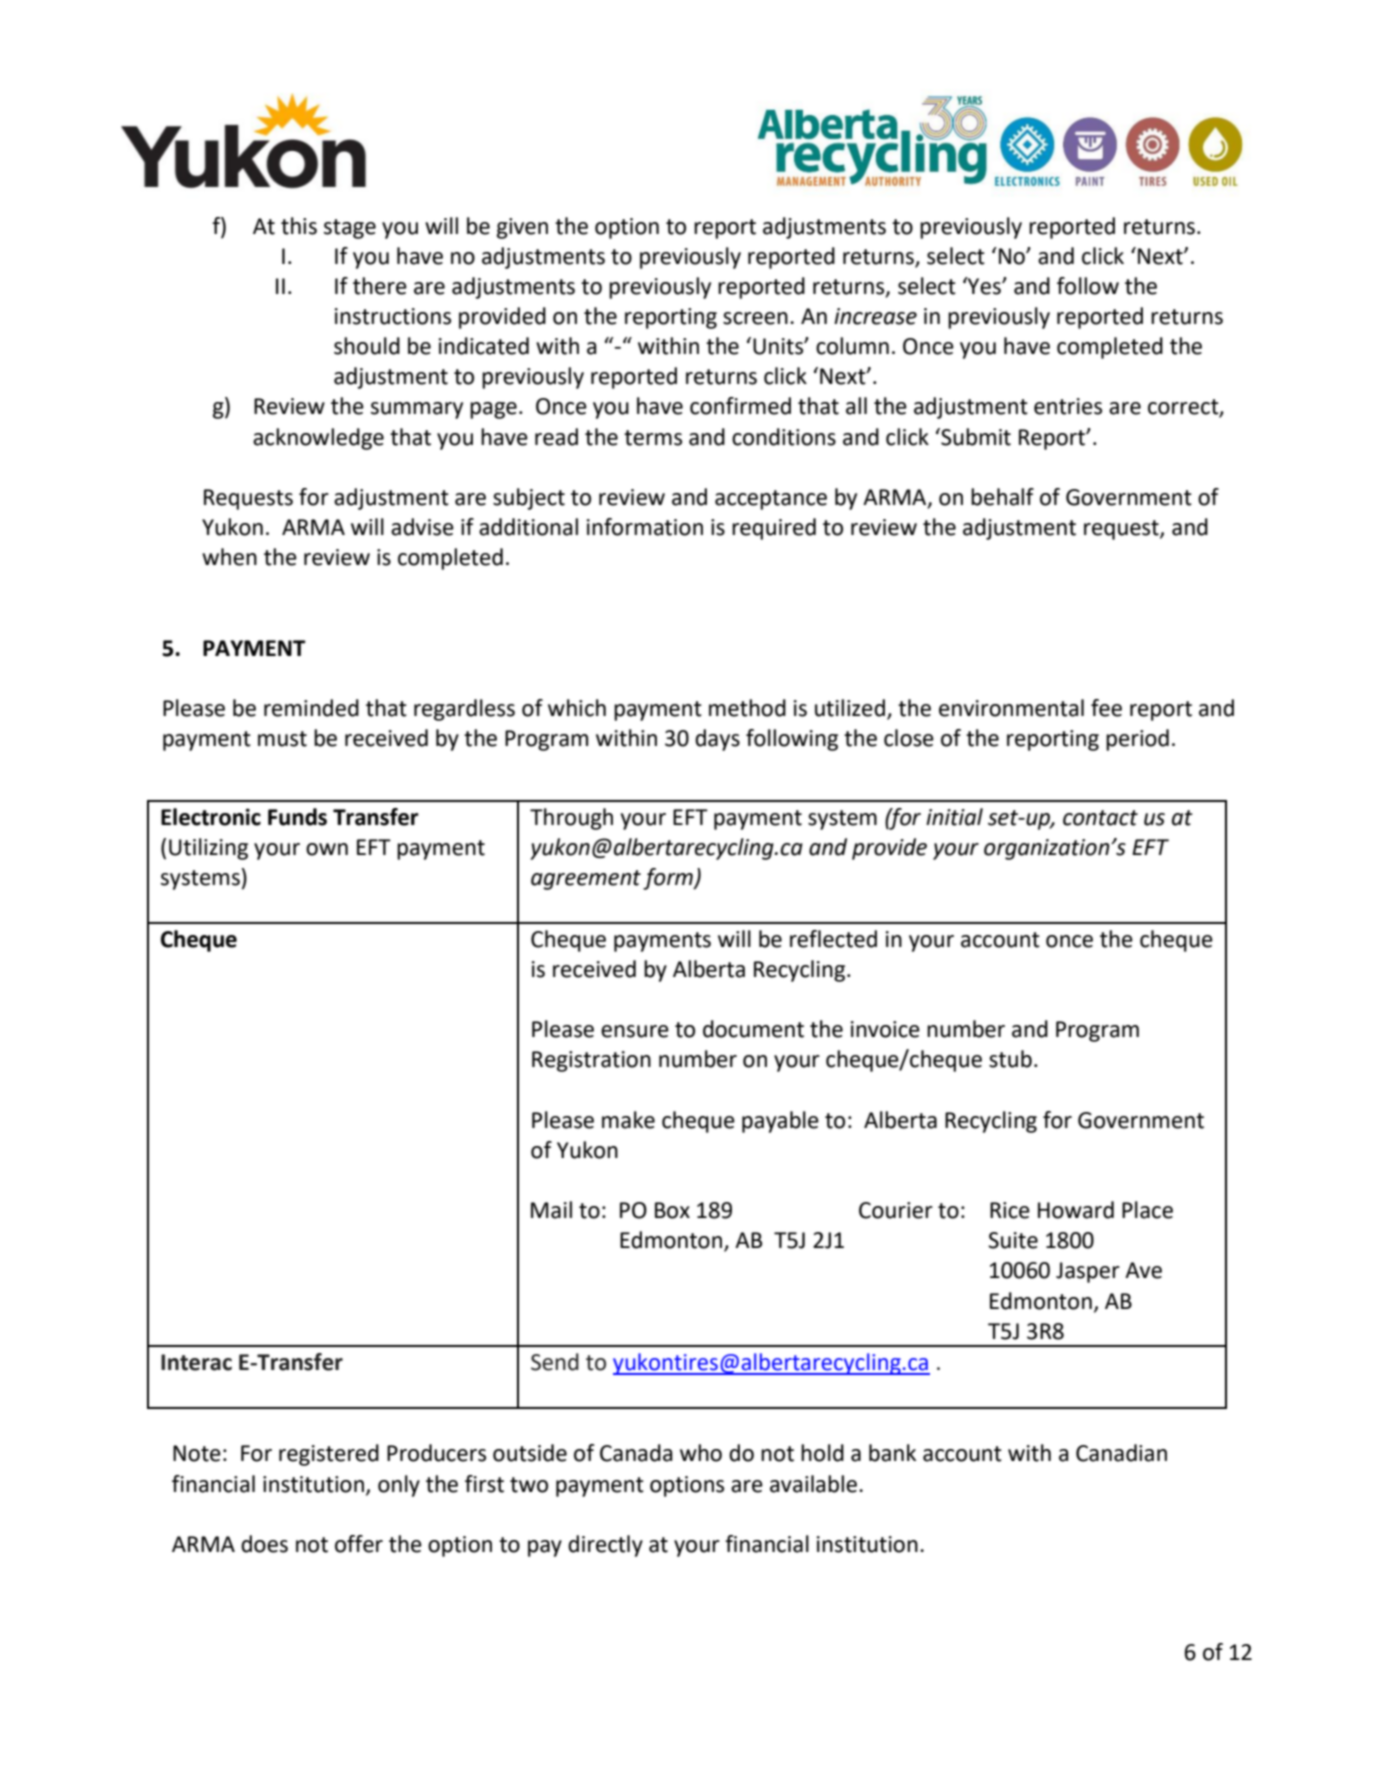 This page has width=1374, height=1778. I want to click on screen, so click(755, 318).
